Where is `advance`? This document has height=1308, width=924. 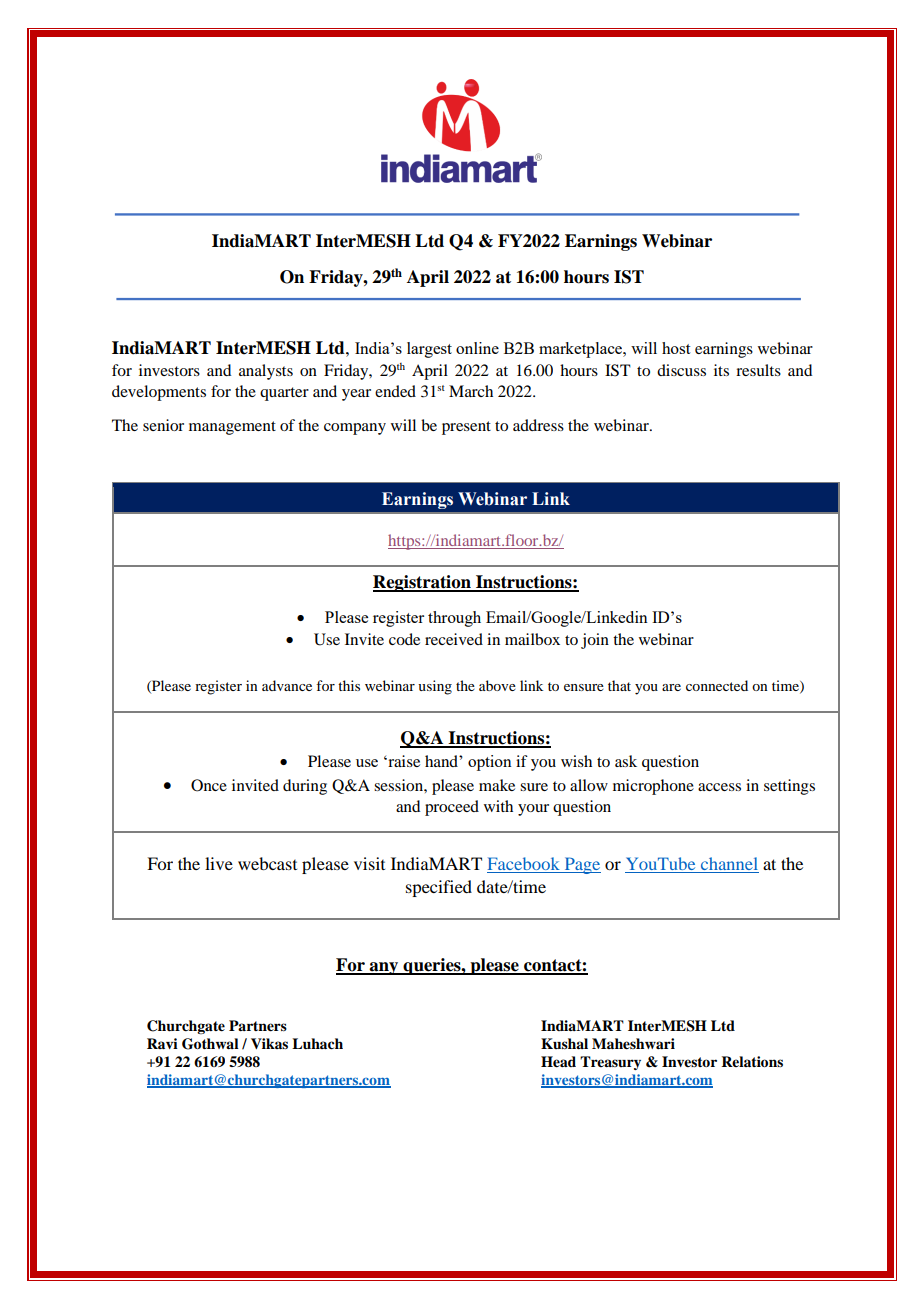 advance is located at coordinates (287, 685).
